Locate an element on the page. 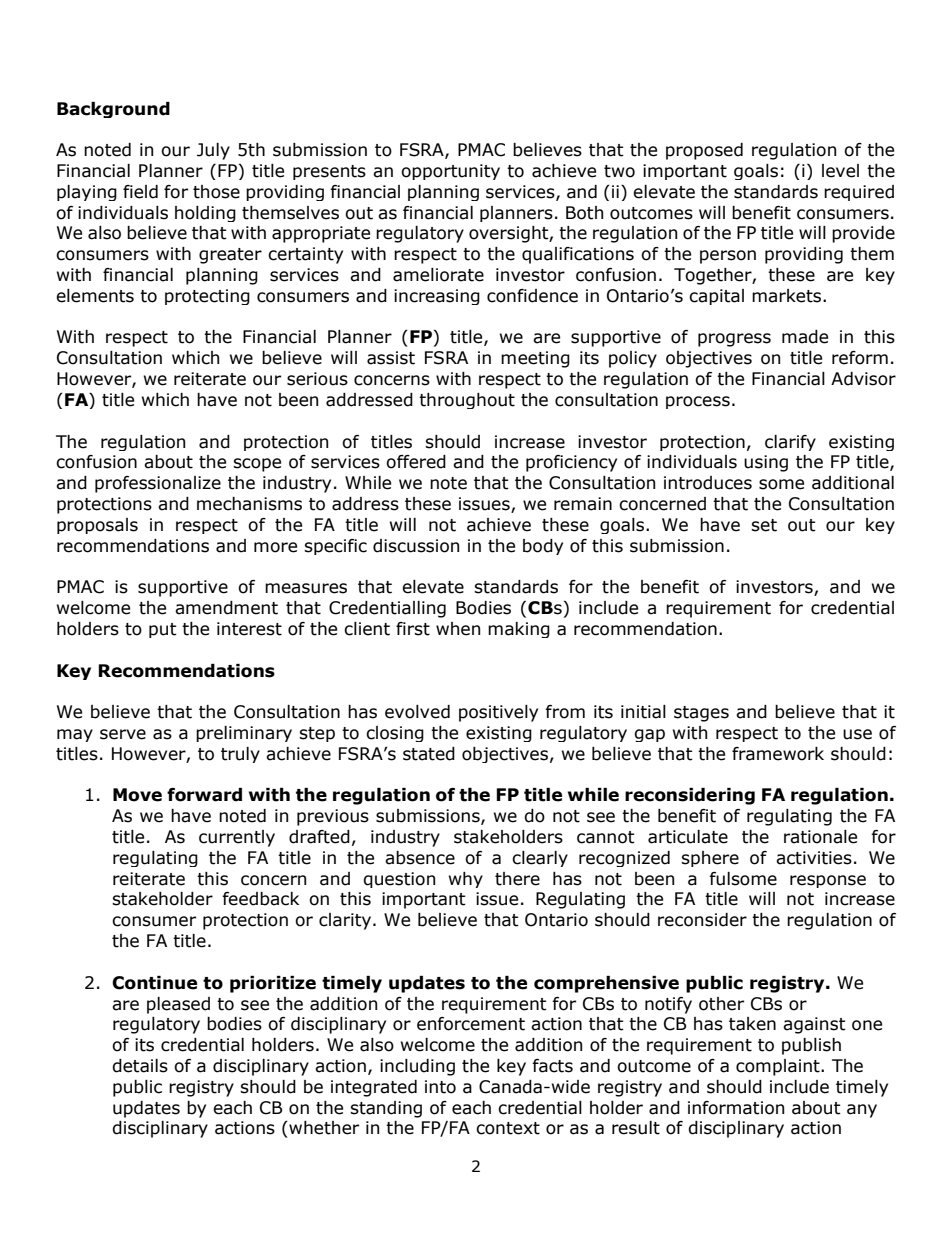 This document has width=952, height=1233. throughout is located at coordinates (467, 401).
